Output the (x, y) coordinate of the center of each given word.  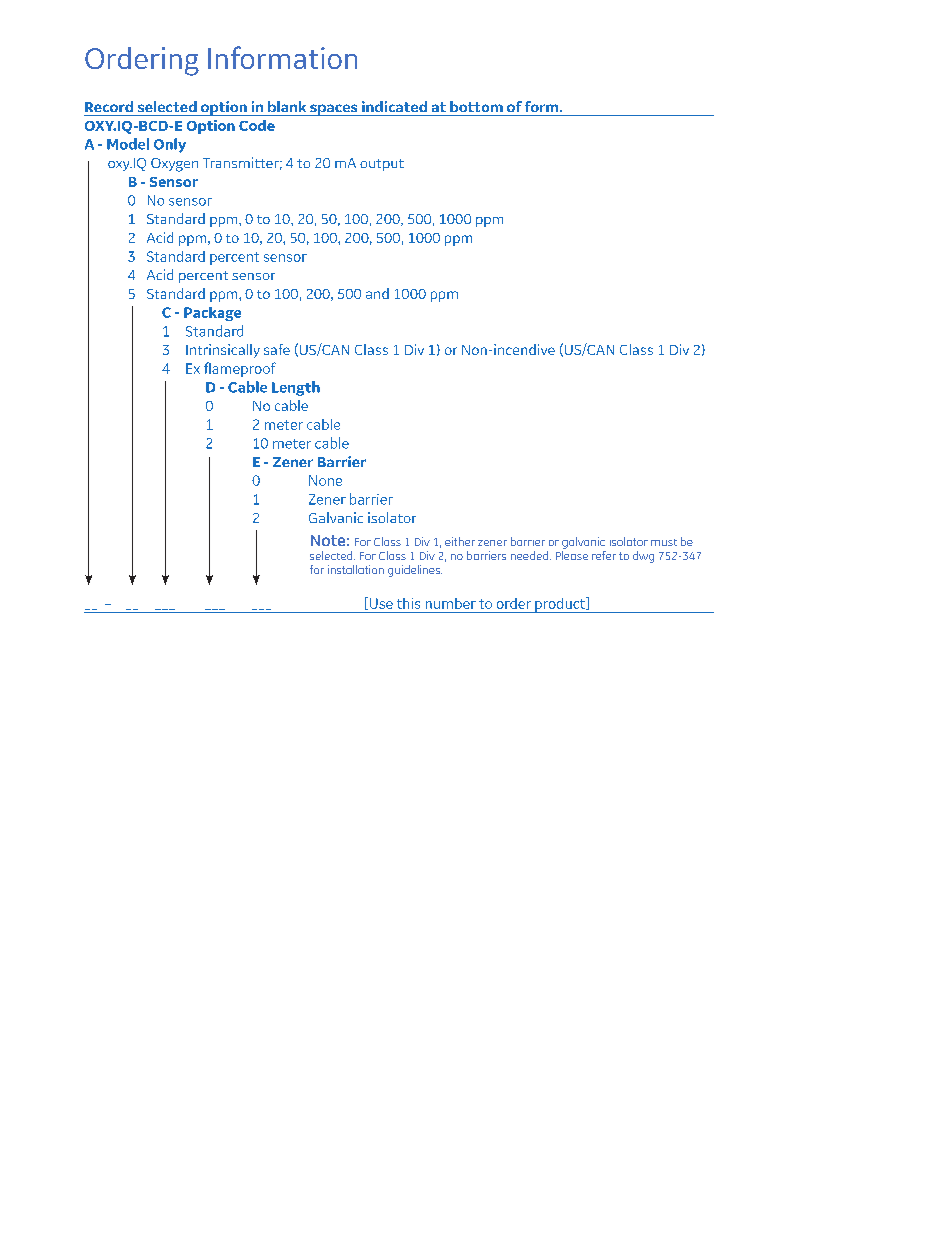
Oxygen (174, 165)
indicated (394, 106)
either (460, 541)
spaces (334, 110)
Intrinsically (223, 351)
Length (296, 388)
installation (356, 569)
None (325, 480)
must (664, 542)
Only (170, 145)
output (382, 165)
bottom (476, 106)
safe (277, 349)
